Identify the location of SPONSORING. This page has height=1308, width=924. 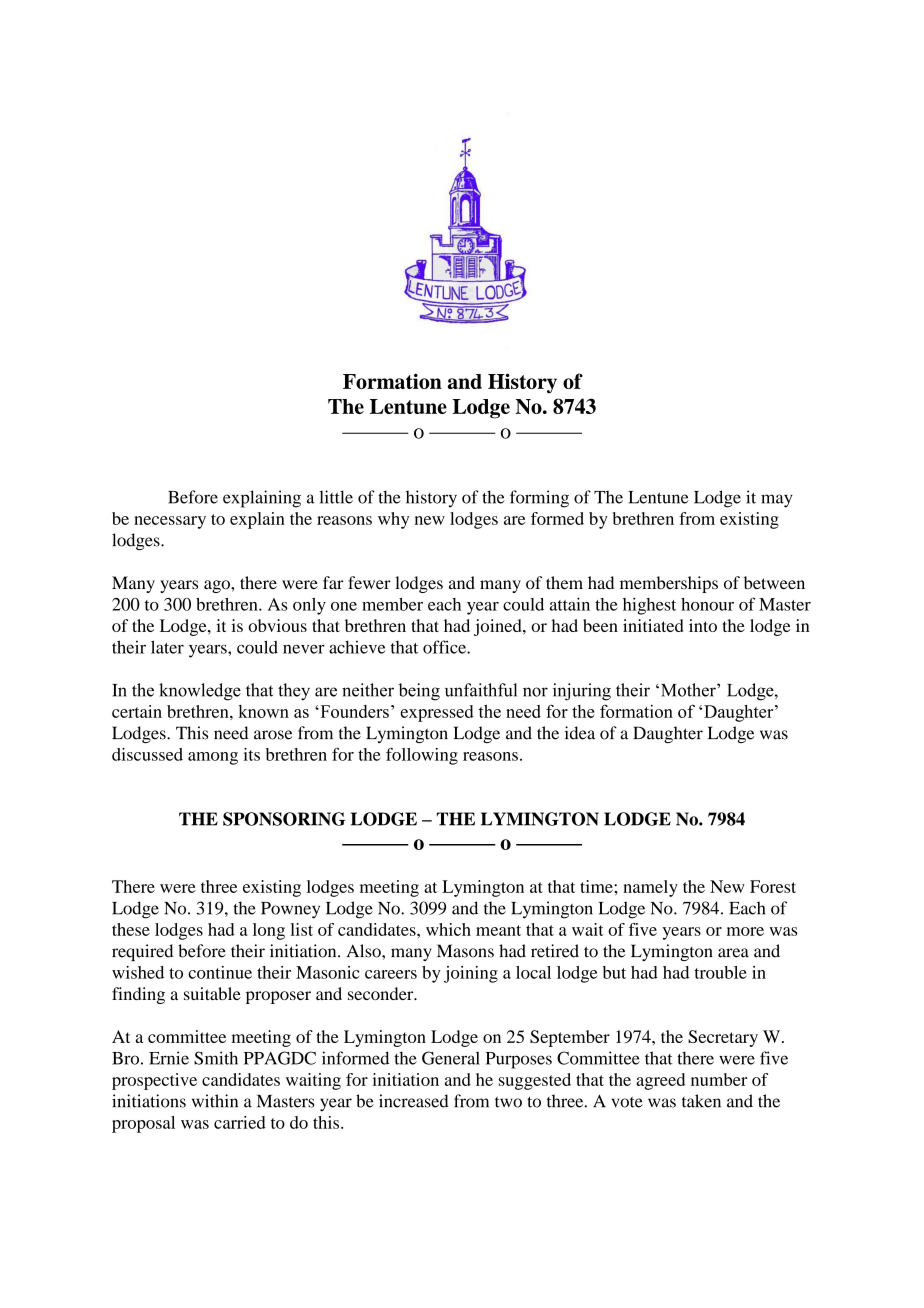
(284, 819).
